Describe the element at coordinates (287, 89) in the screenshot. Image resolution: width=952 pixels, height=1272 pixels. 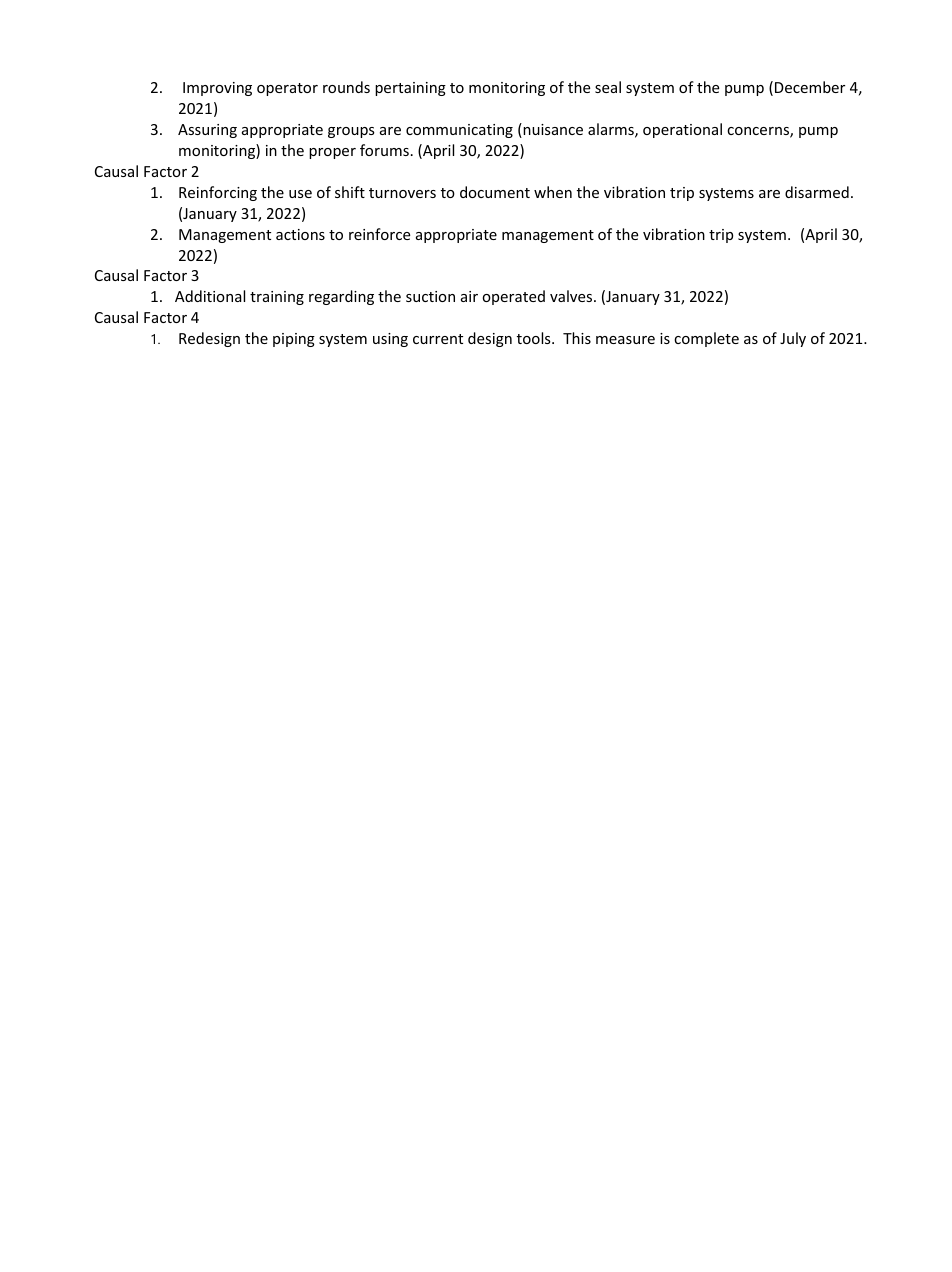
I see `operator` at that location.
